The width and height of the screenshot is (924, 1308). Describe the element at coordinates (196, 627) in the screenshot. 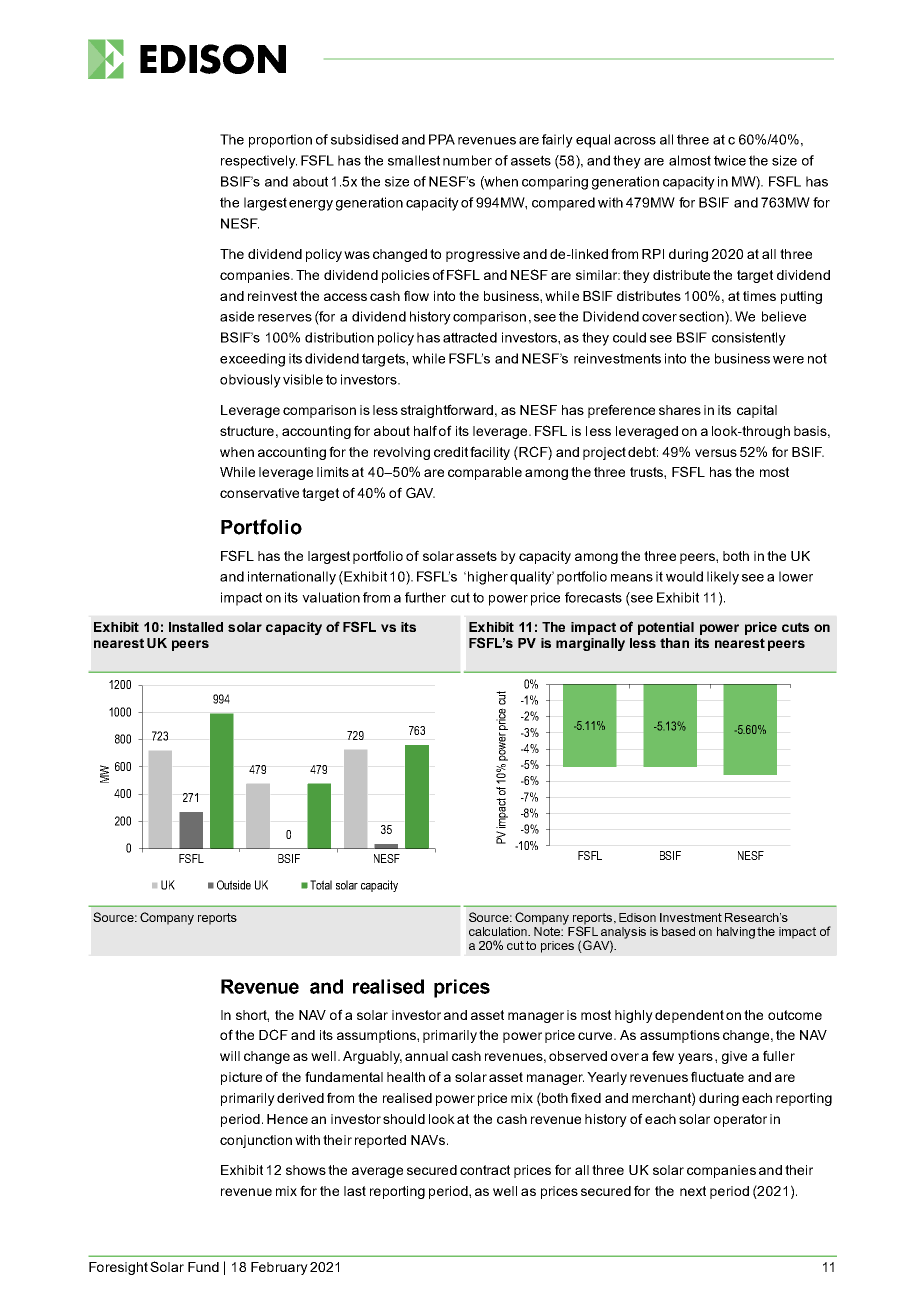

I see `Installed` at that location.
